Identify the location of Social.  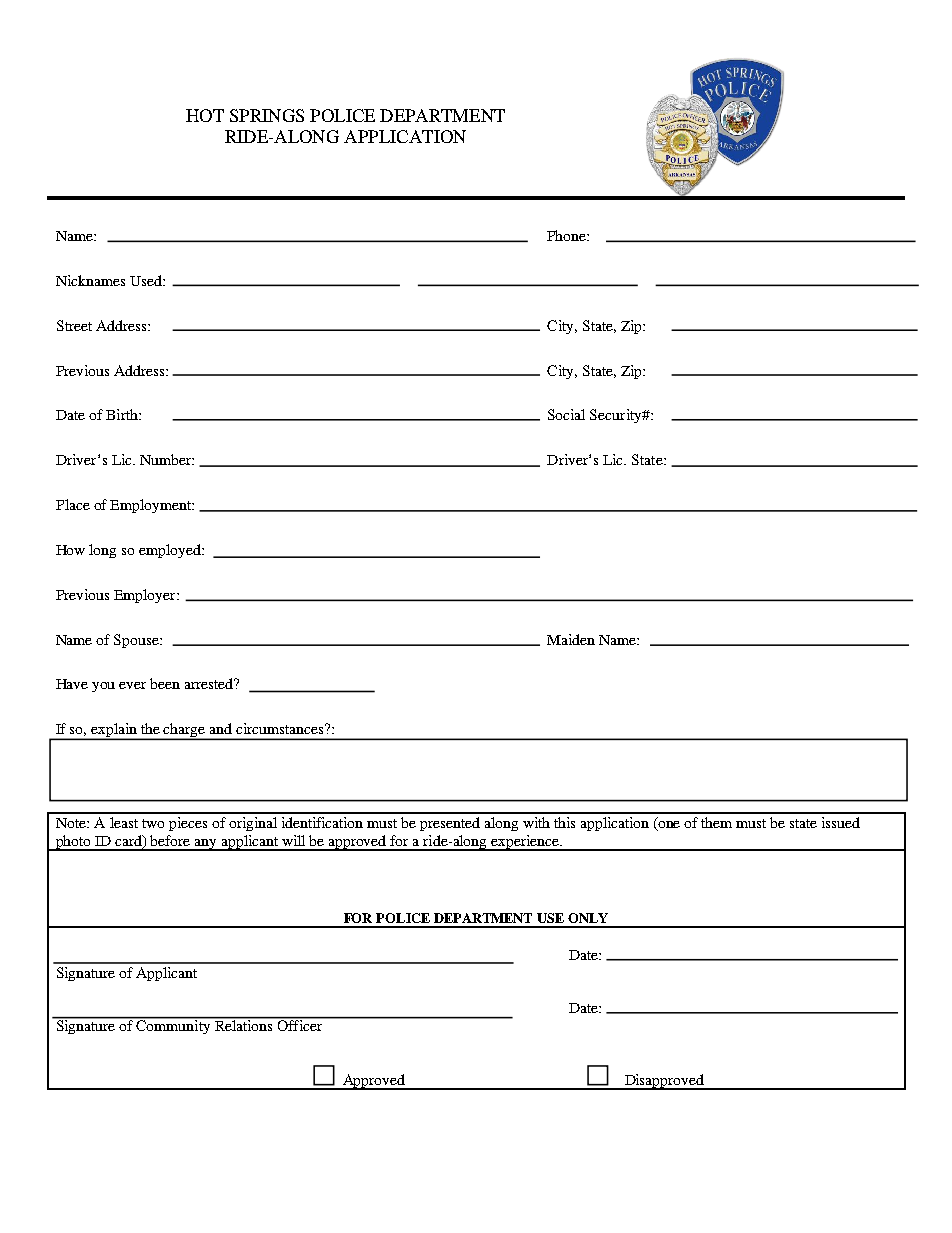
(566, 414).
